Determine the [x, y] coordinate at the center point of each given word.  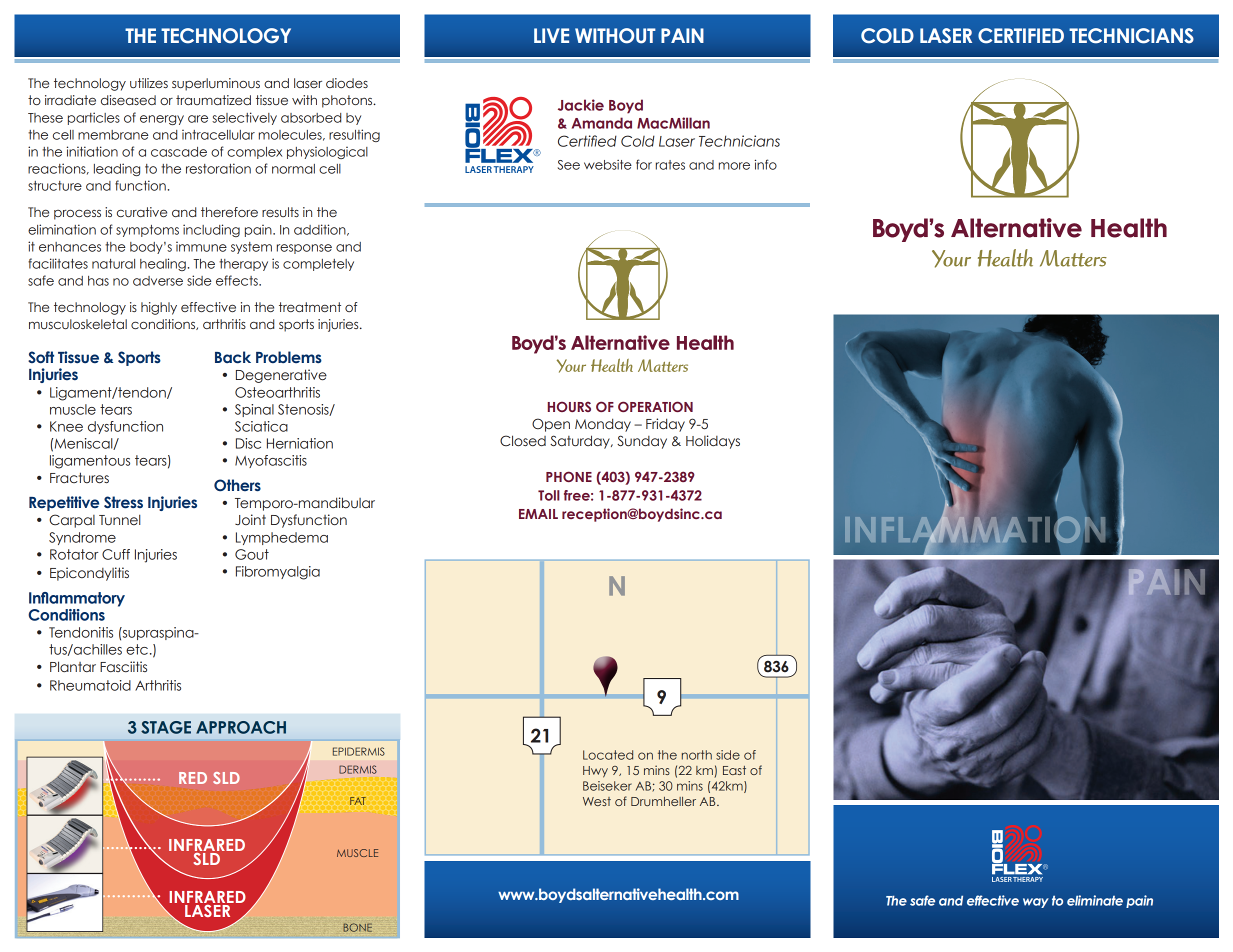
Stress [123, 502]
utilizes [149, 83]
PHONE [569, 476]
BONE [357, 927]
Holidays [713, 442]
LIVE [551, 35]
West [597, 801]
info [766, 164]
